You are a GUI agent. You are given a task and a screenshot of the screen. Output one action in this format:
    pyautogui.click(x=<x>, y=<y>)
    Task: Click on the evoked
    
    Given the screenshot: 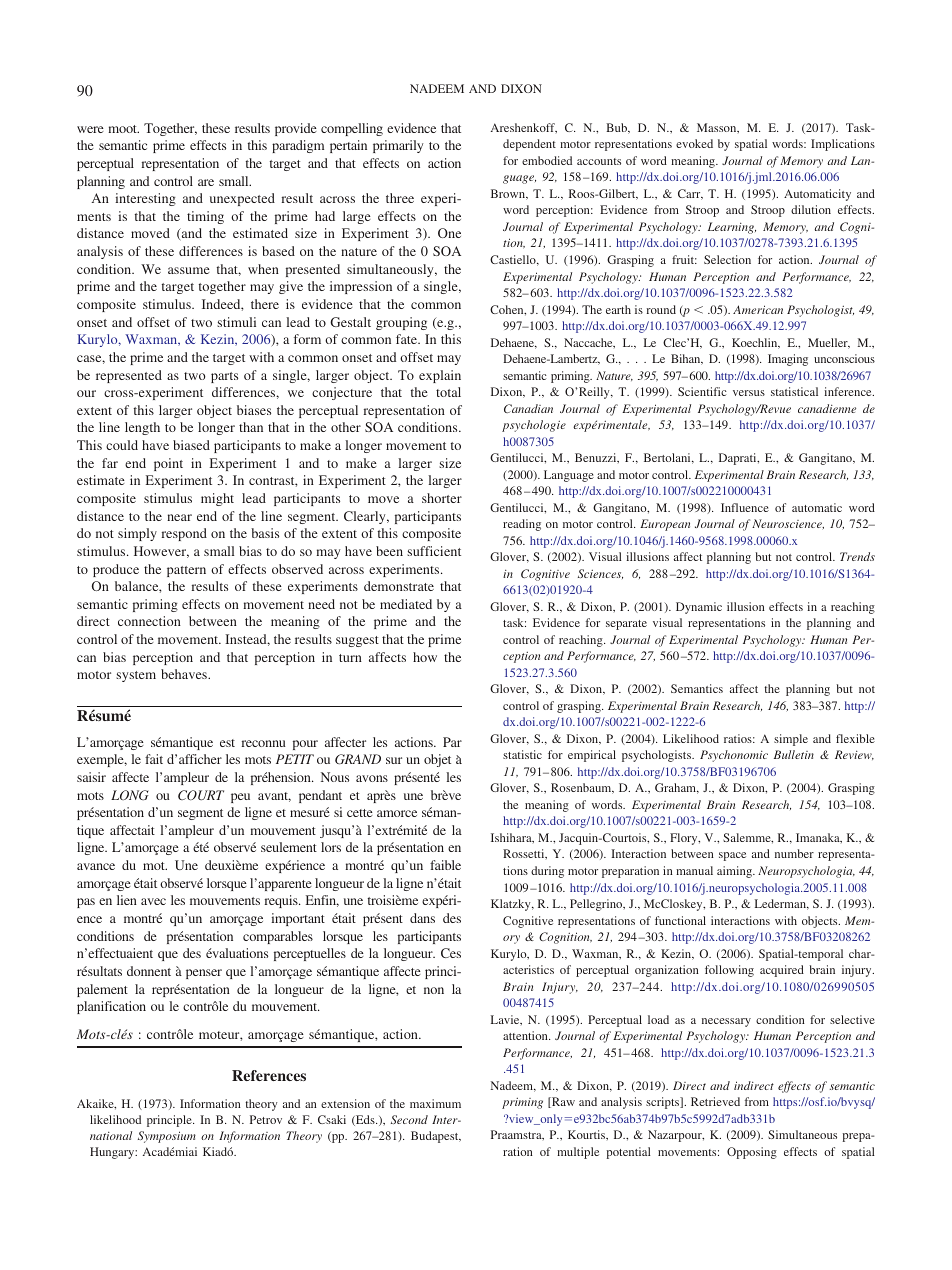 What is the action you would take?
    pyautogui.click(x=694, y=143)
